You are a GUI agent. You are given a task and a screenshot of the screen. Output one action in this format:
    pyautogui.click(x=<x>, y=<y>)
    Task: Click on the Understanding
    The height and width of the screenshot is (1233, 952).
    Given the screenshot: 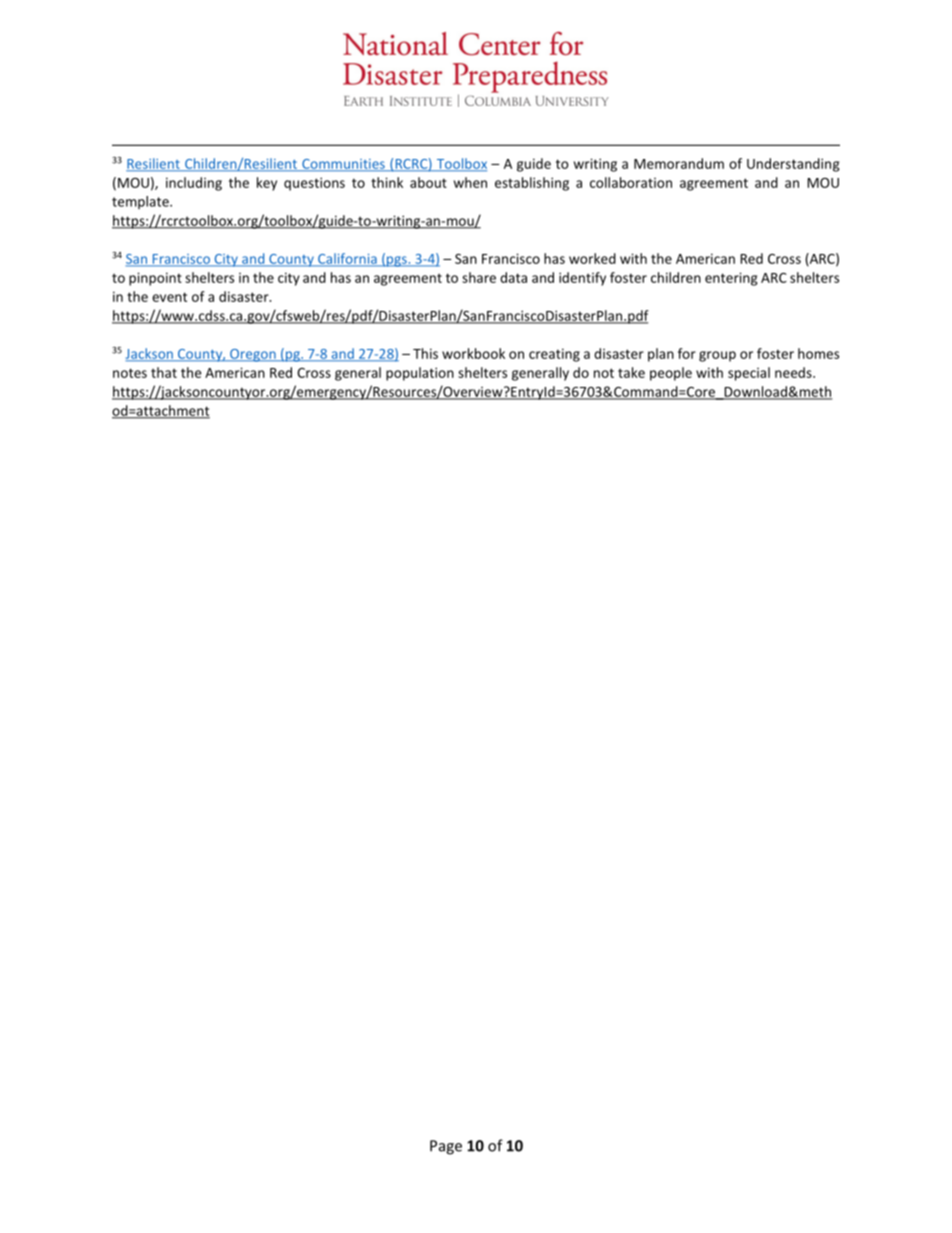 What is the action you would take?
    pyautogui.click(x=793, y=165)
